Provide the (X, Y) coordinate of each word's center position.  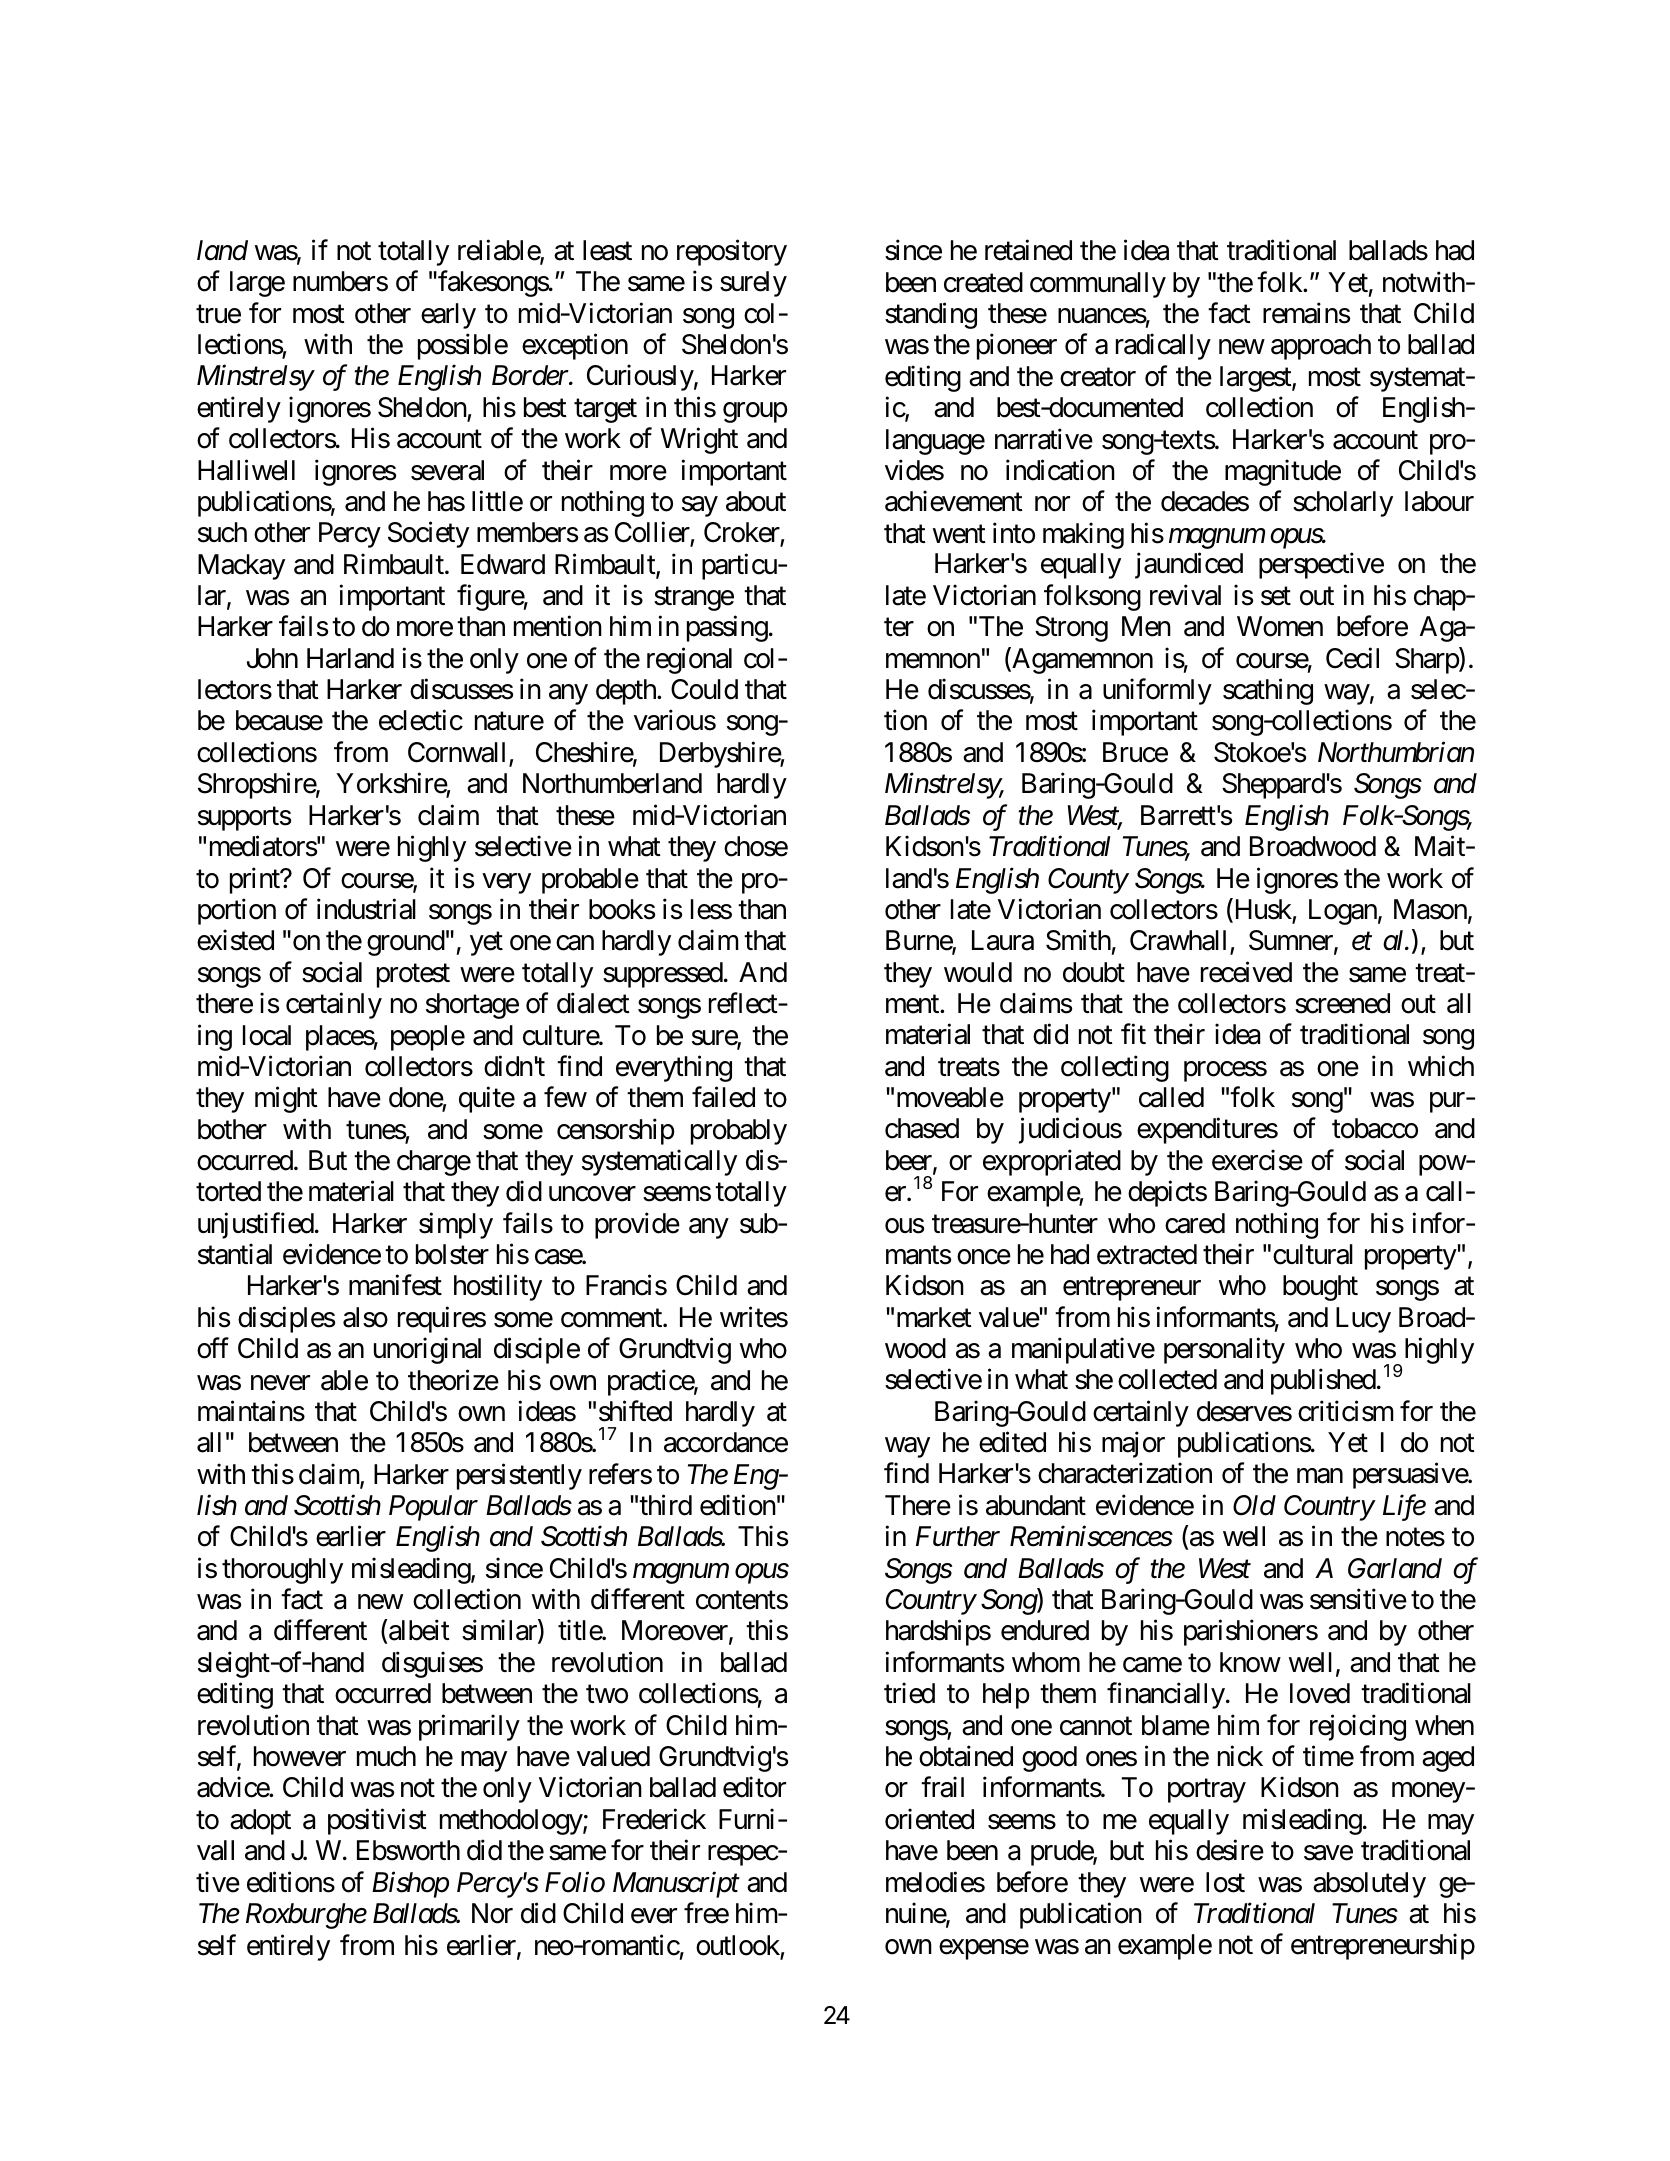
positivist (377, 1821)
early (448, 316)
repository (732, 252)
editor (754, 1787)
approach (1321, 347)
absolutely (1369, 1885)
